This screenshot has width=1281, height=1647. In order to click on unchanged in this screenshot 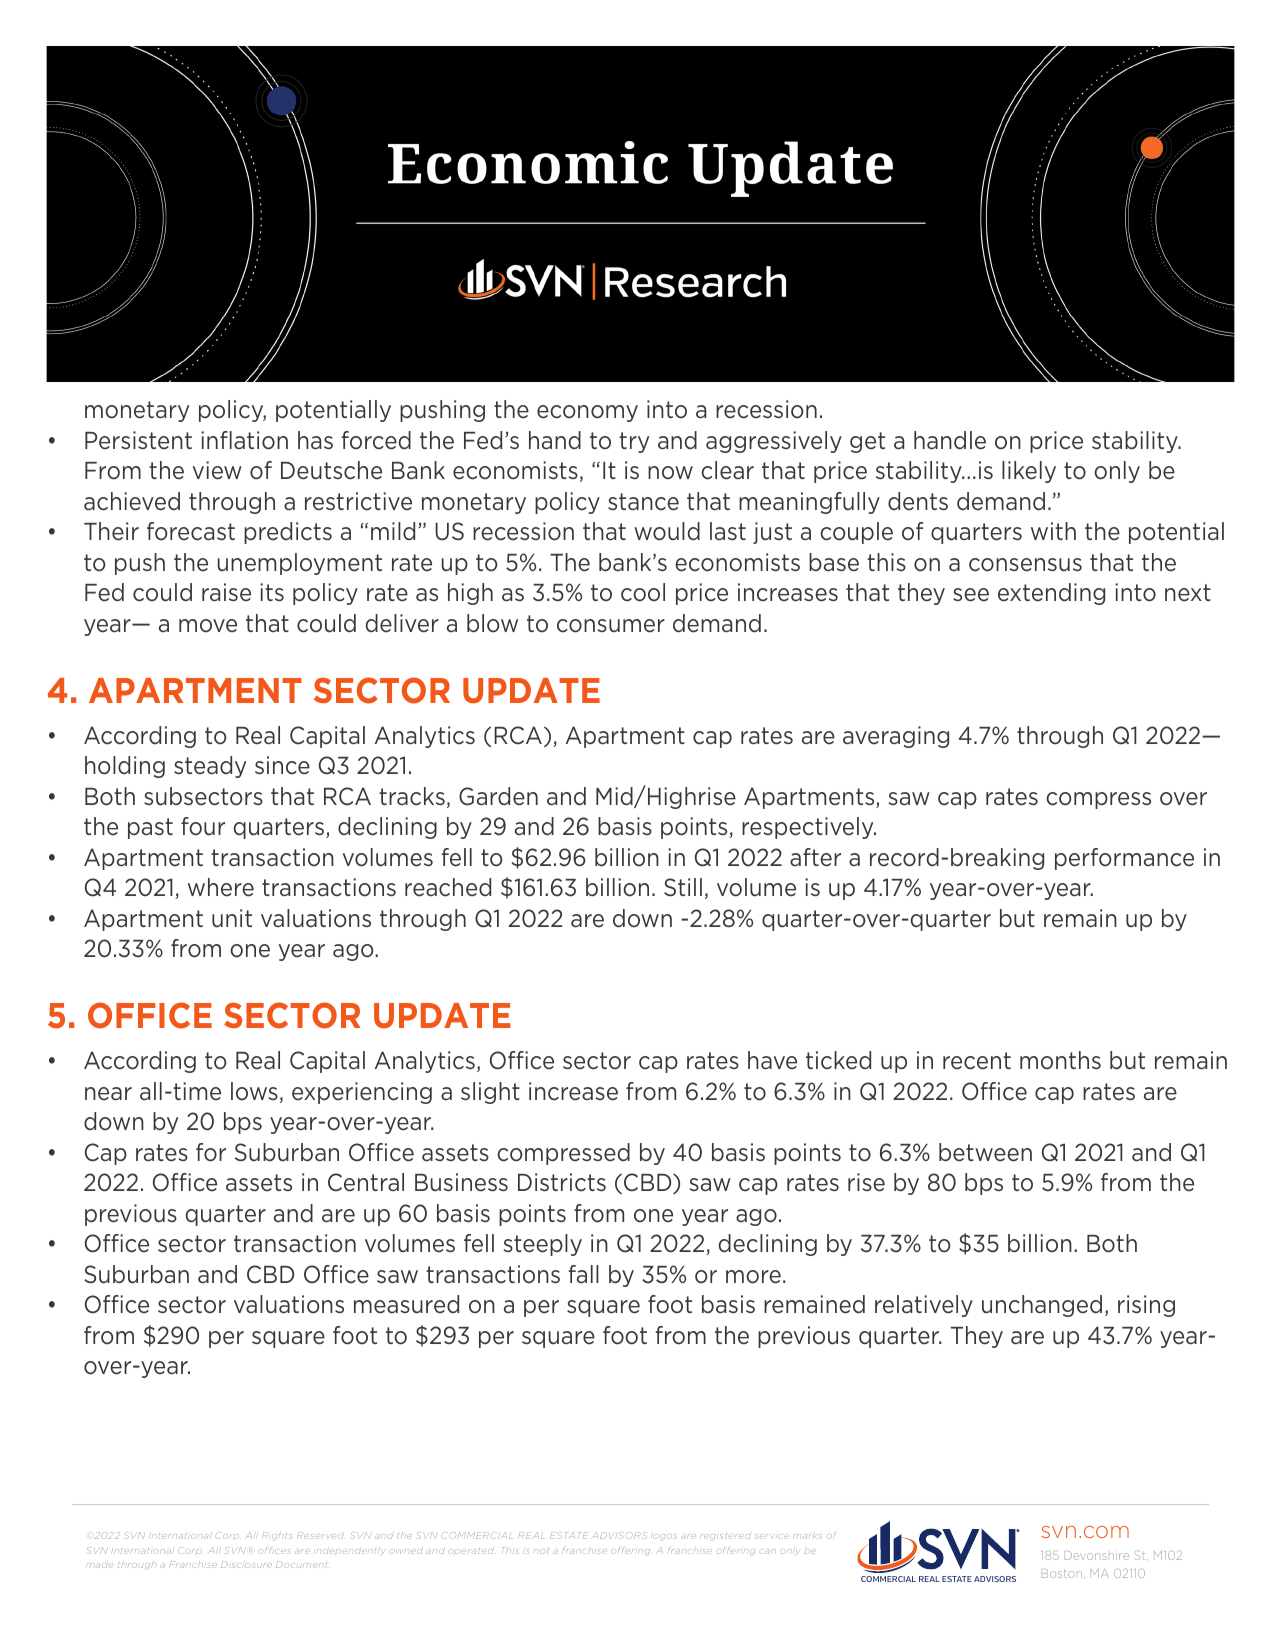, I will do `click(1042, 1306)`.
